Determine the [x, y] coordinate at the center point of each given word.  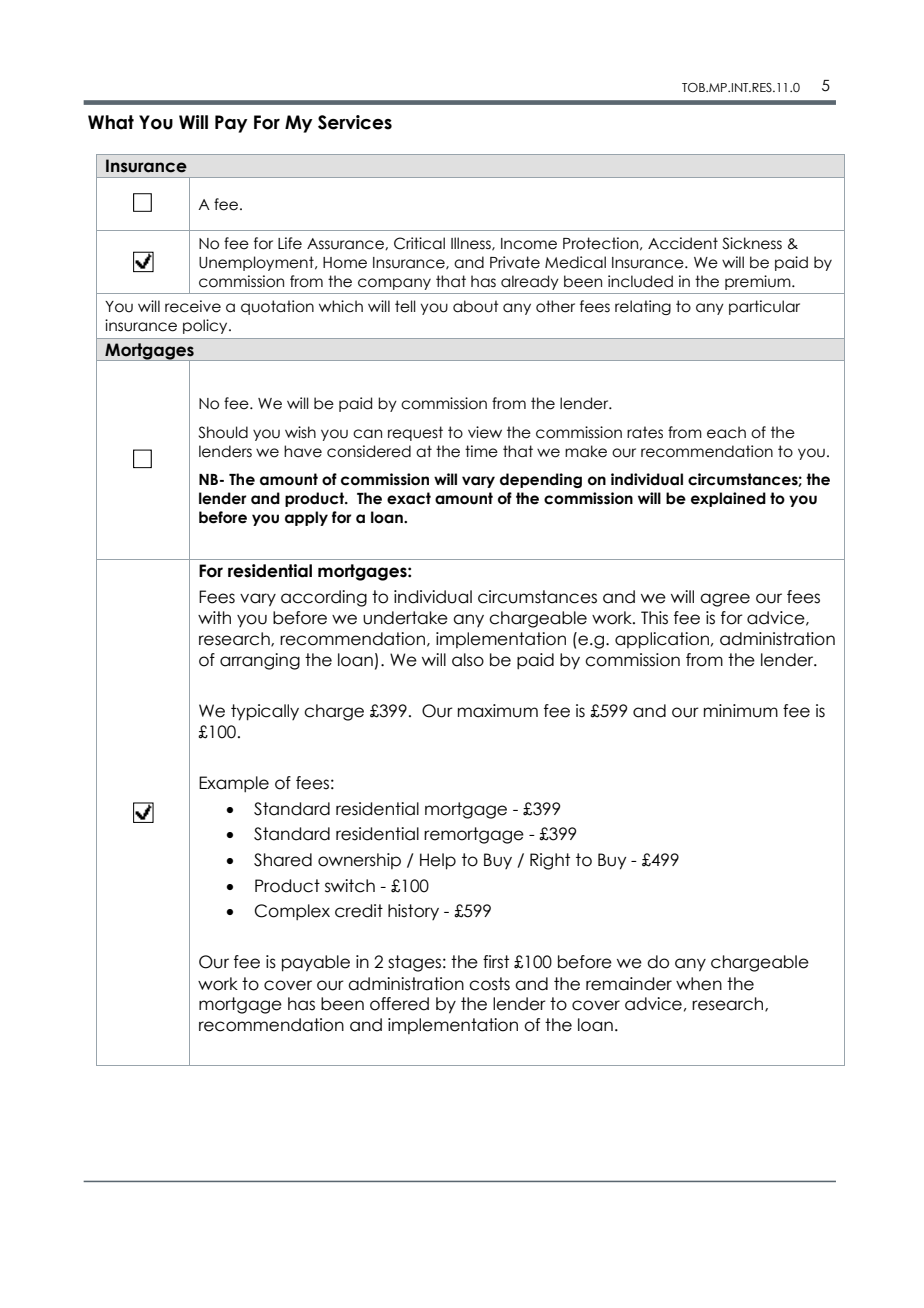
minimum [741, 711]
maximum [498, 711]
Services [355, 122]
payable [316, 963]
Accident [683, 243]
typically [265, 712]
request [415, 433]
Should [223, 432]
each [726, 432]
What [111, 122]
